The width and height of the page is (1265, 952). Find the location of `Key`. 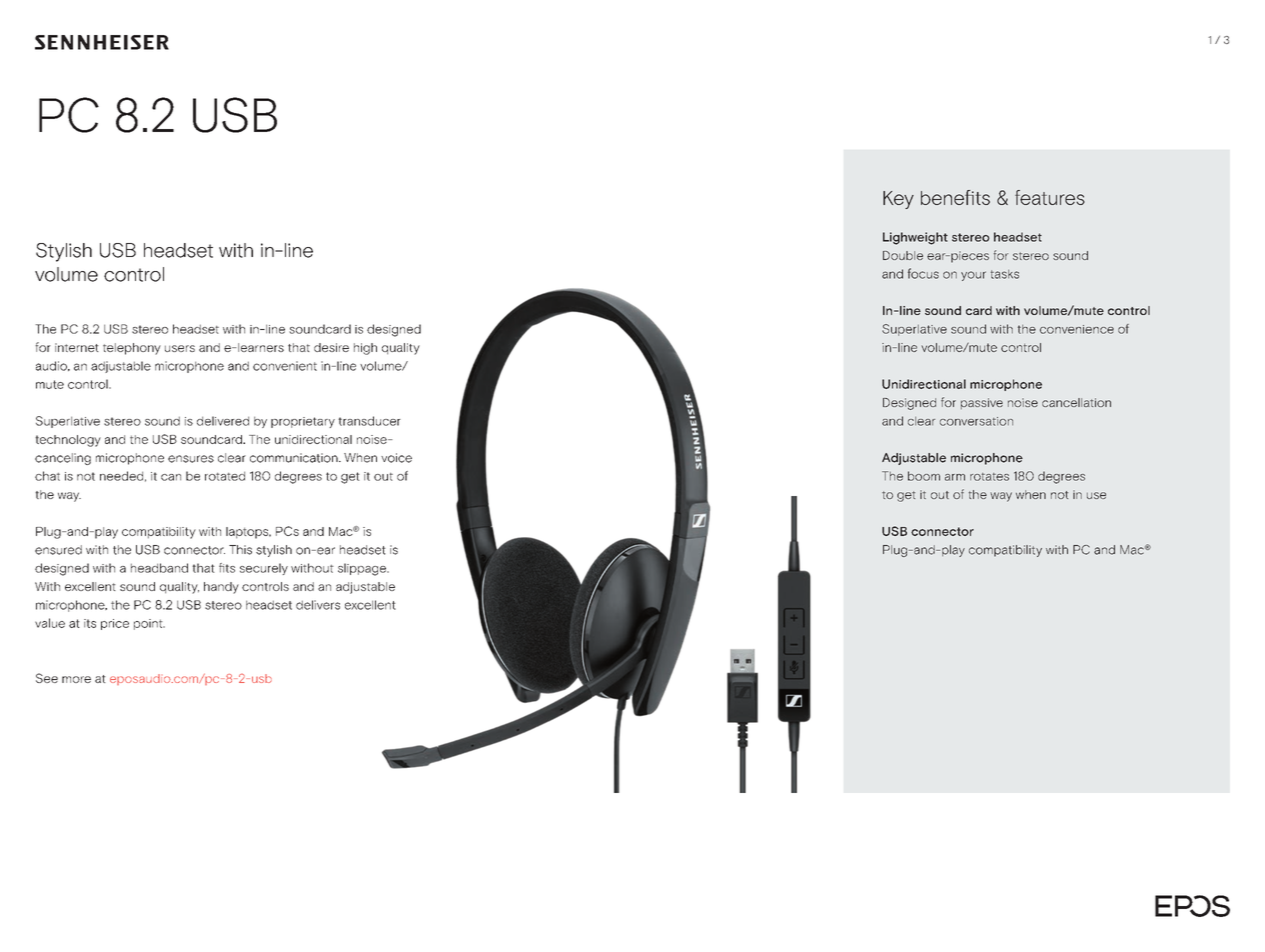

Key is located at coordinates (898, 200).
